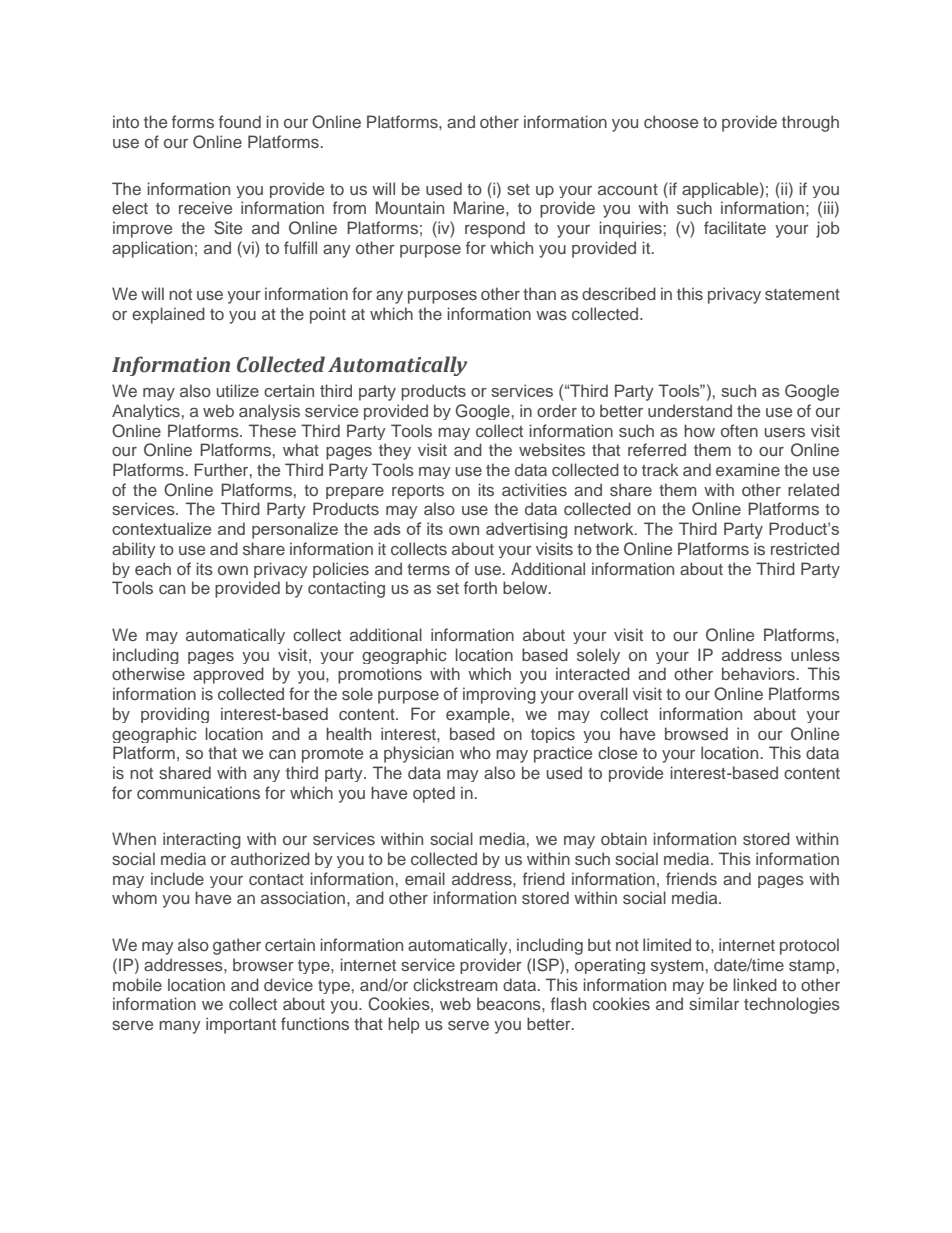 This image has height=1233, width=952. I want to click on understand, so click(690, 410).
